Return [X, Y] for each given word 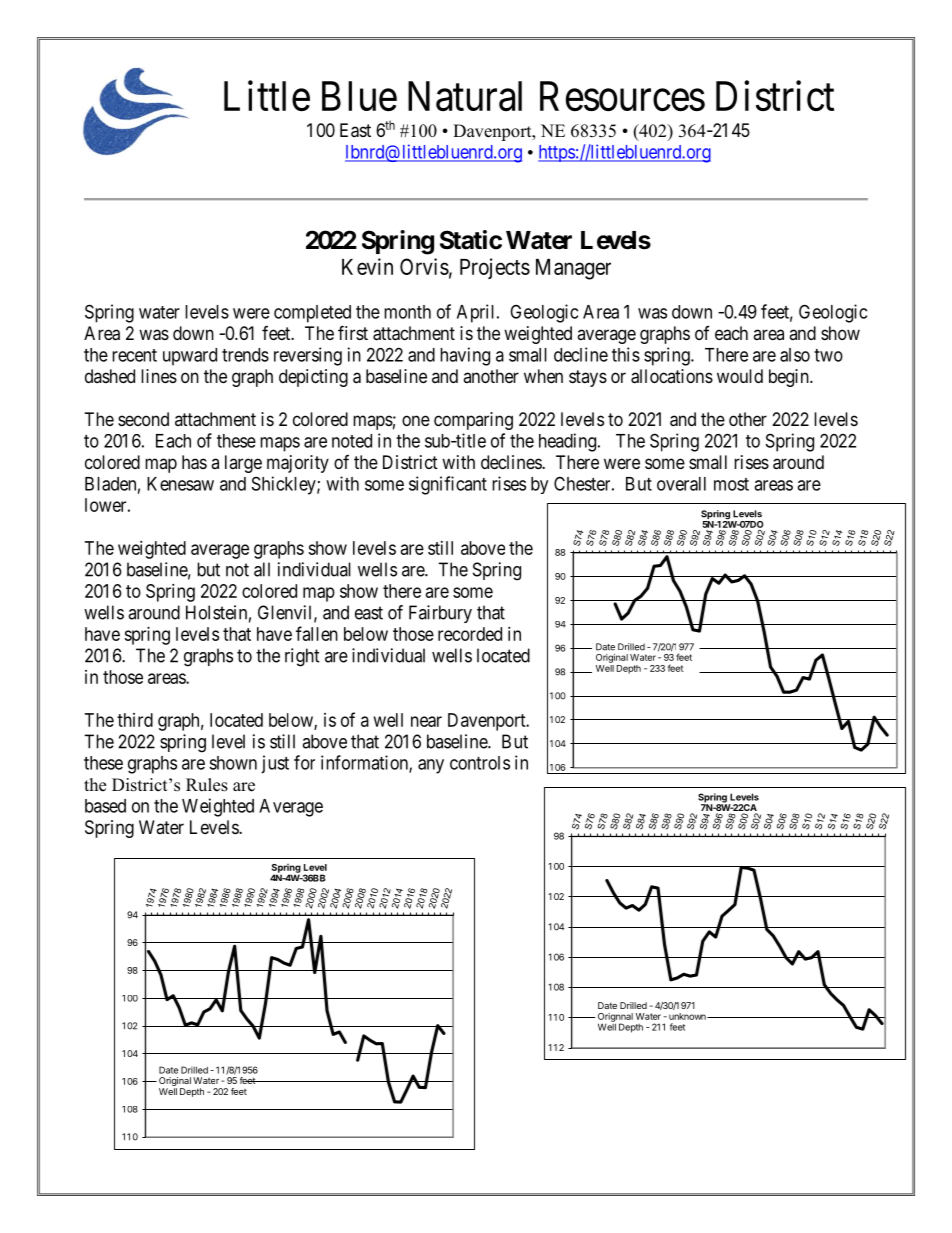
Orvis [424, 266]
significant [448, 485]
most [731, 484]
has [194, 462]
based [105, 806]
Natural [465, 96]
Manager [573, 269]
